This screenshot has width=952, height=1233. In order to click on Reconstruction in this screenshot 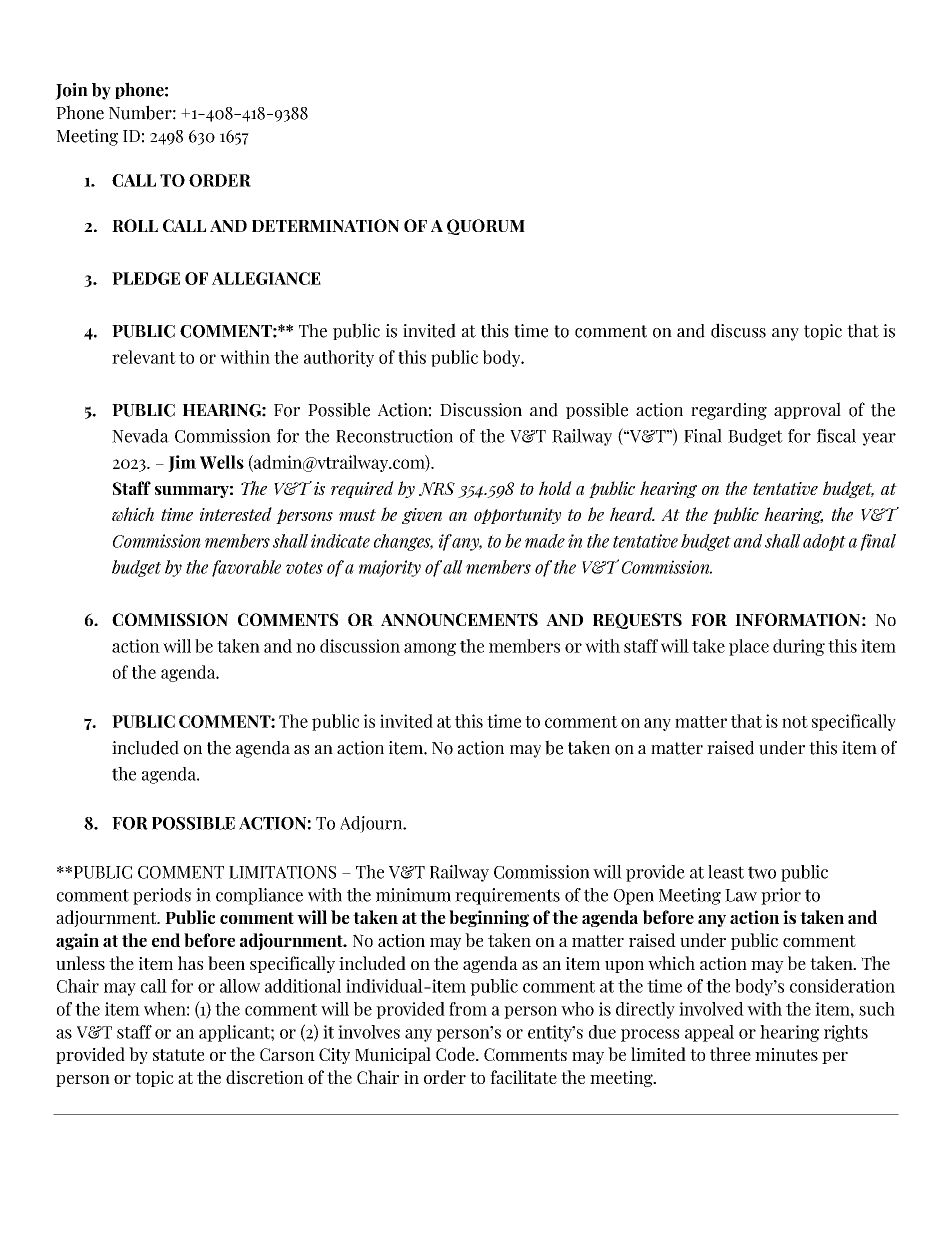, I will do `click(394, 436)`.
